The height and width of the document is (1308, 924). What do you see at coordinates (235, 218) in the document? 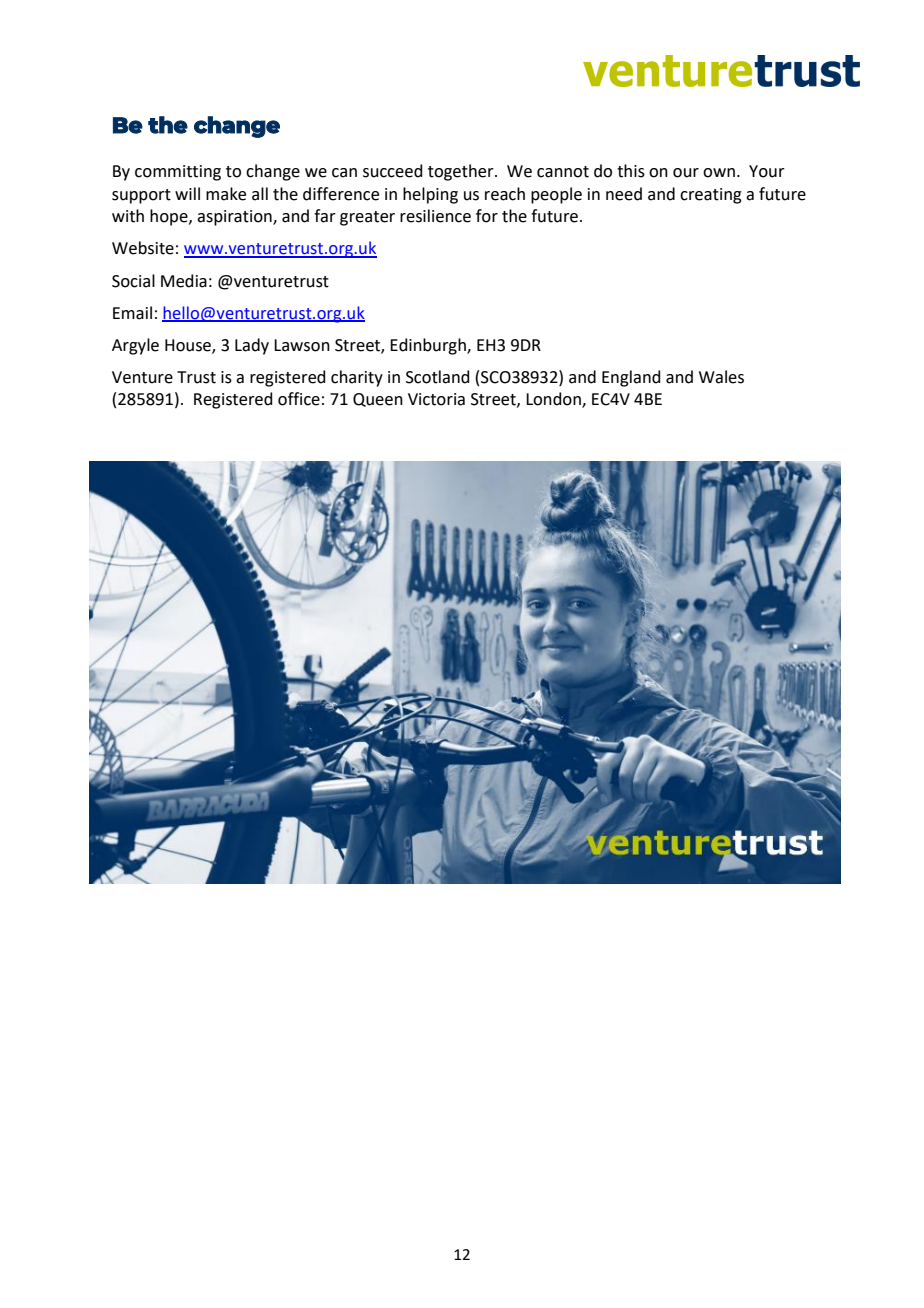
I see `aspiration` at bounding box center [235, 218].
